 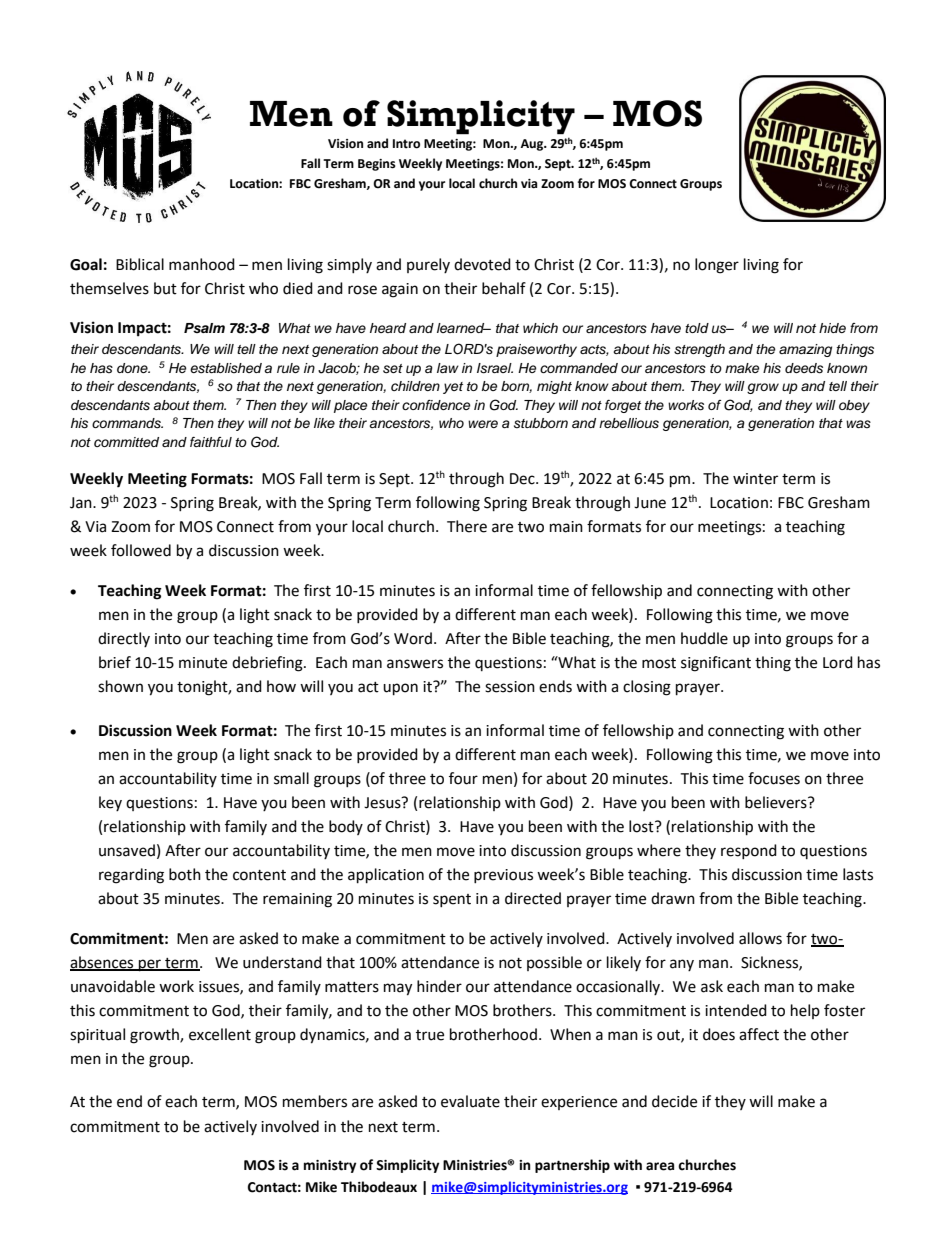 What do you see at coordinates (755, 479) in the document?
I see `winter` at bounding box center [755, 479].
